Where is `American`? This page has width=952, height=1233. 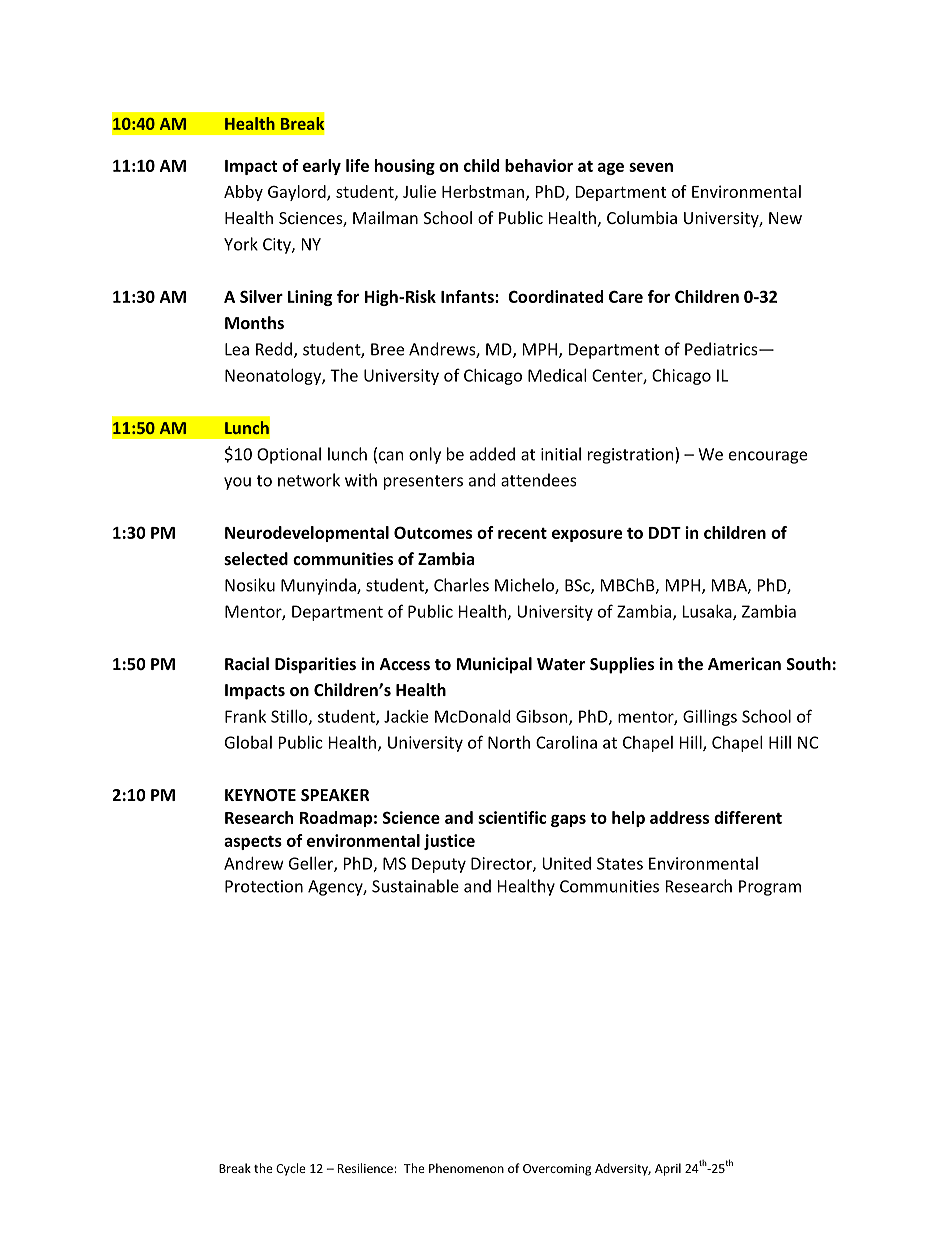
American is located at coordinates (744, 663).
